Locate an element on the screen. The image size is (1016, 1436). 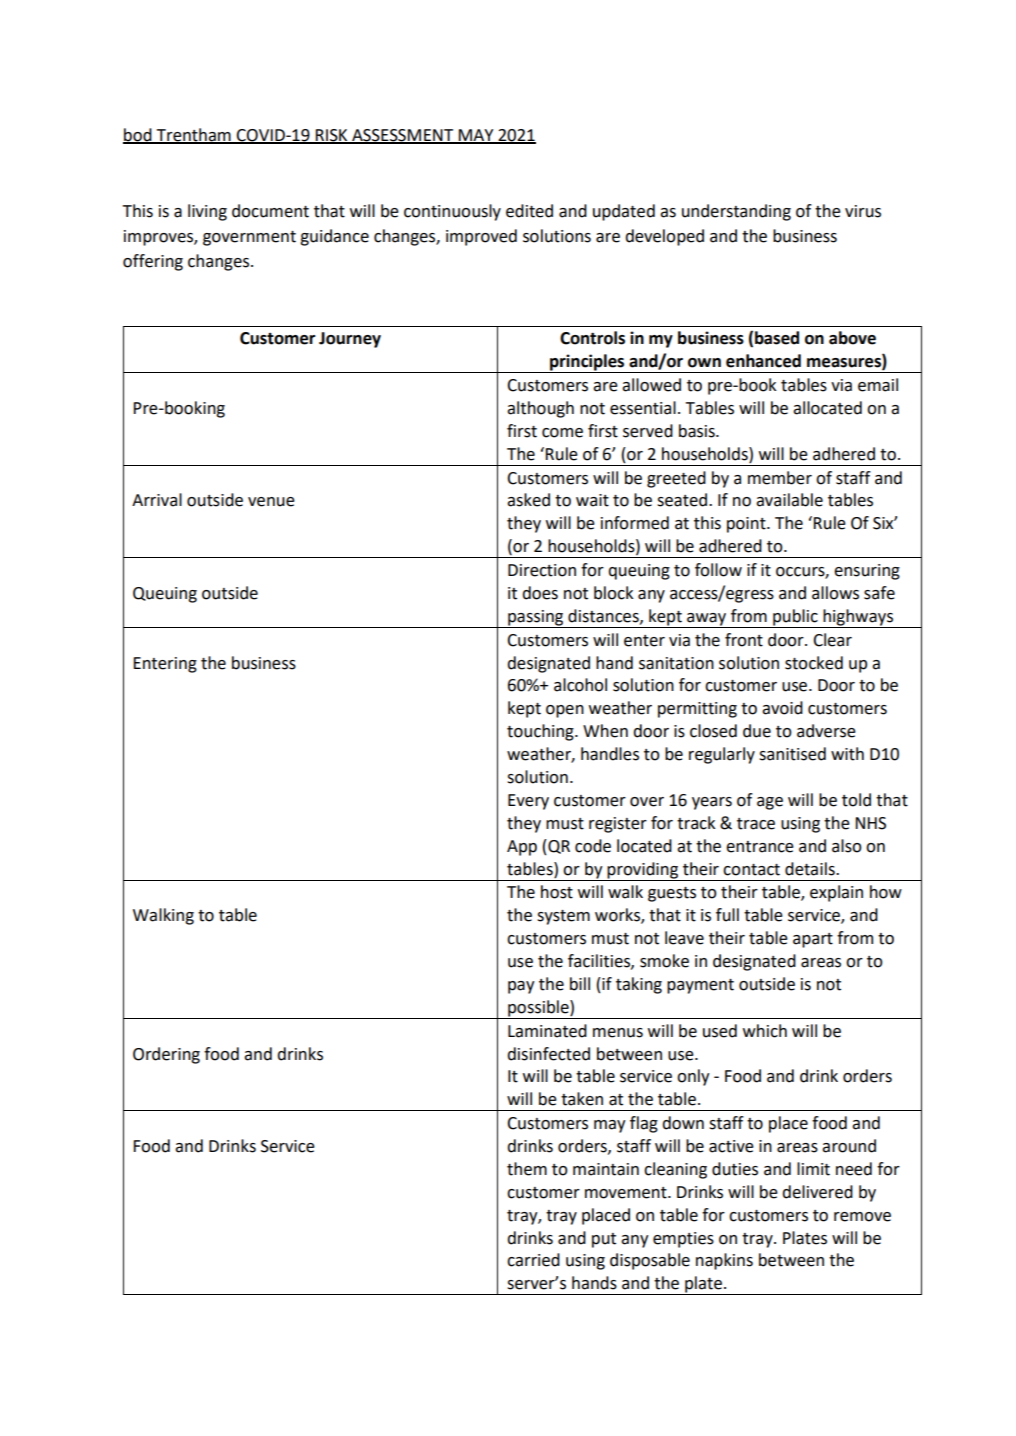
asked is located at coordinates (528, 500).
